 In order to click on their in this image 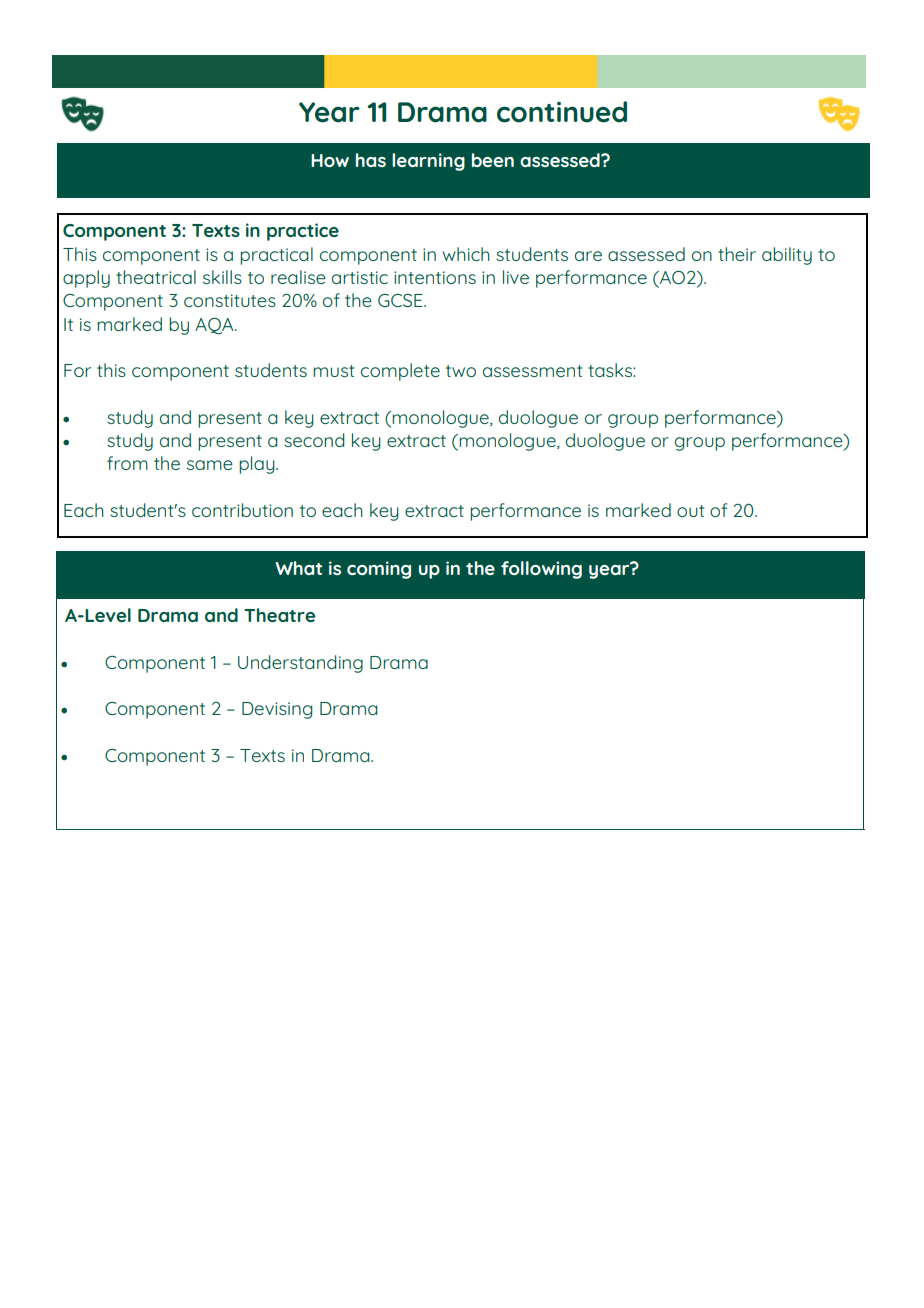, I will do `click(737, 254)`.
